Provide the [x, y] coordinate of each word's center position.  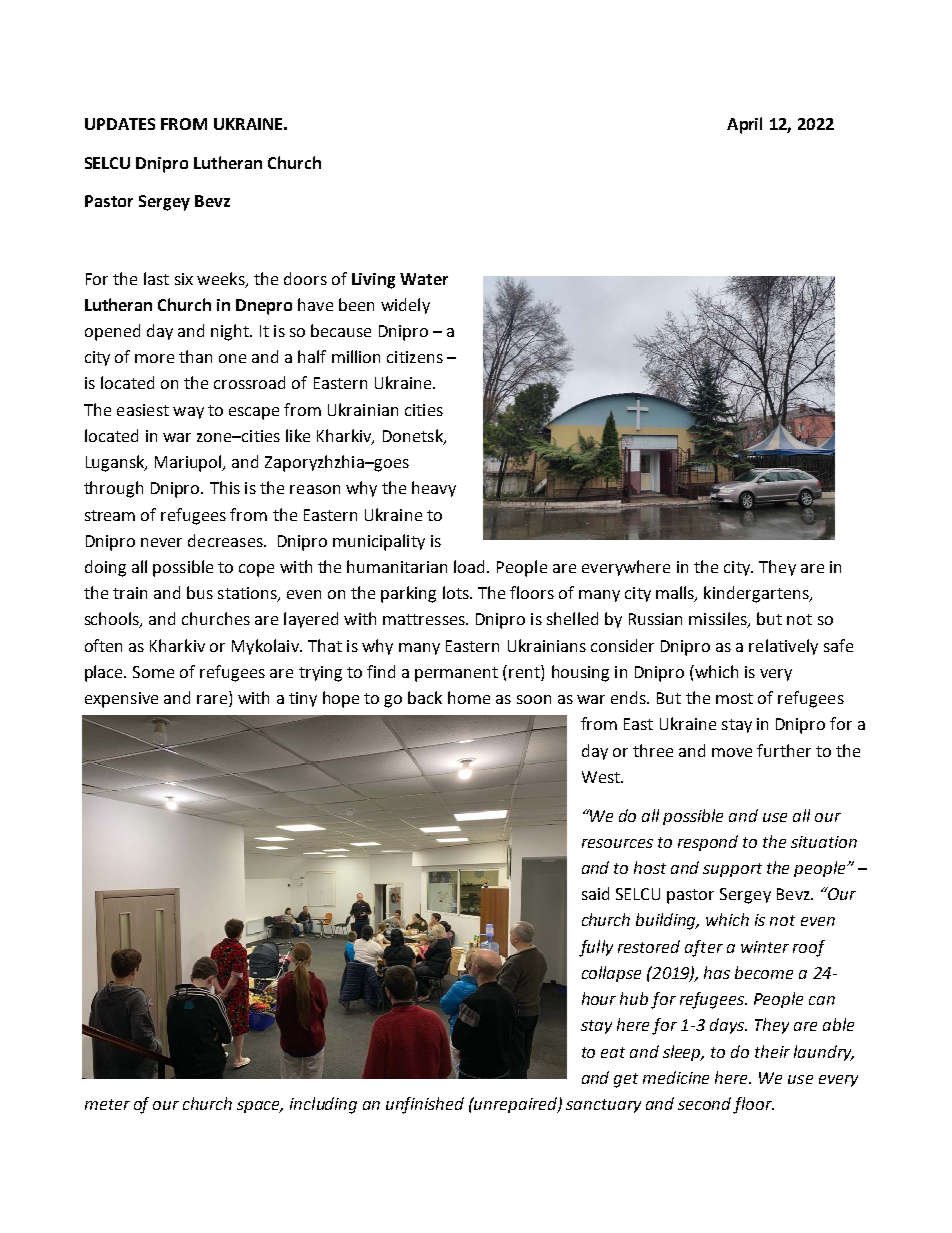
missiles [719, 620]
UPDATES [120, 124]
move [732, 752]
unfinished [425, 1105]
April [744, 125]
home [469, 697]
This [225, 487]
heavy [434, 489]
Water [424, 279]
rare [212, 699]
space [260, 1107]
